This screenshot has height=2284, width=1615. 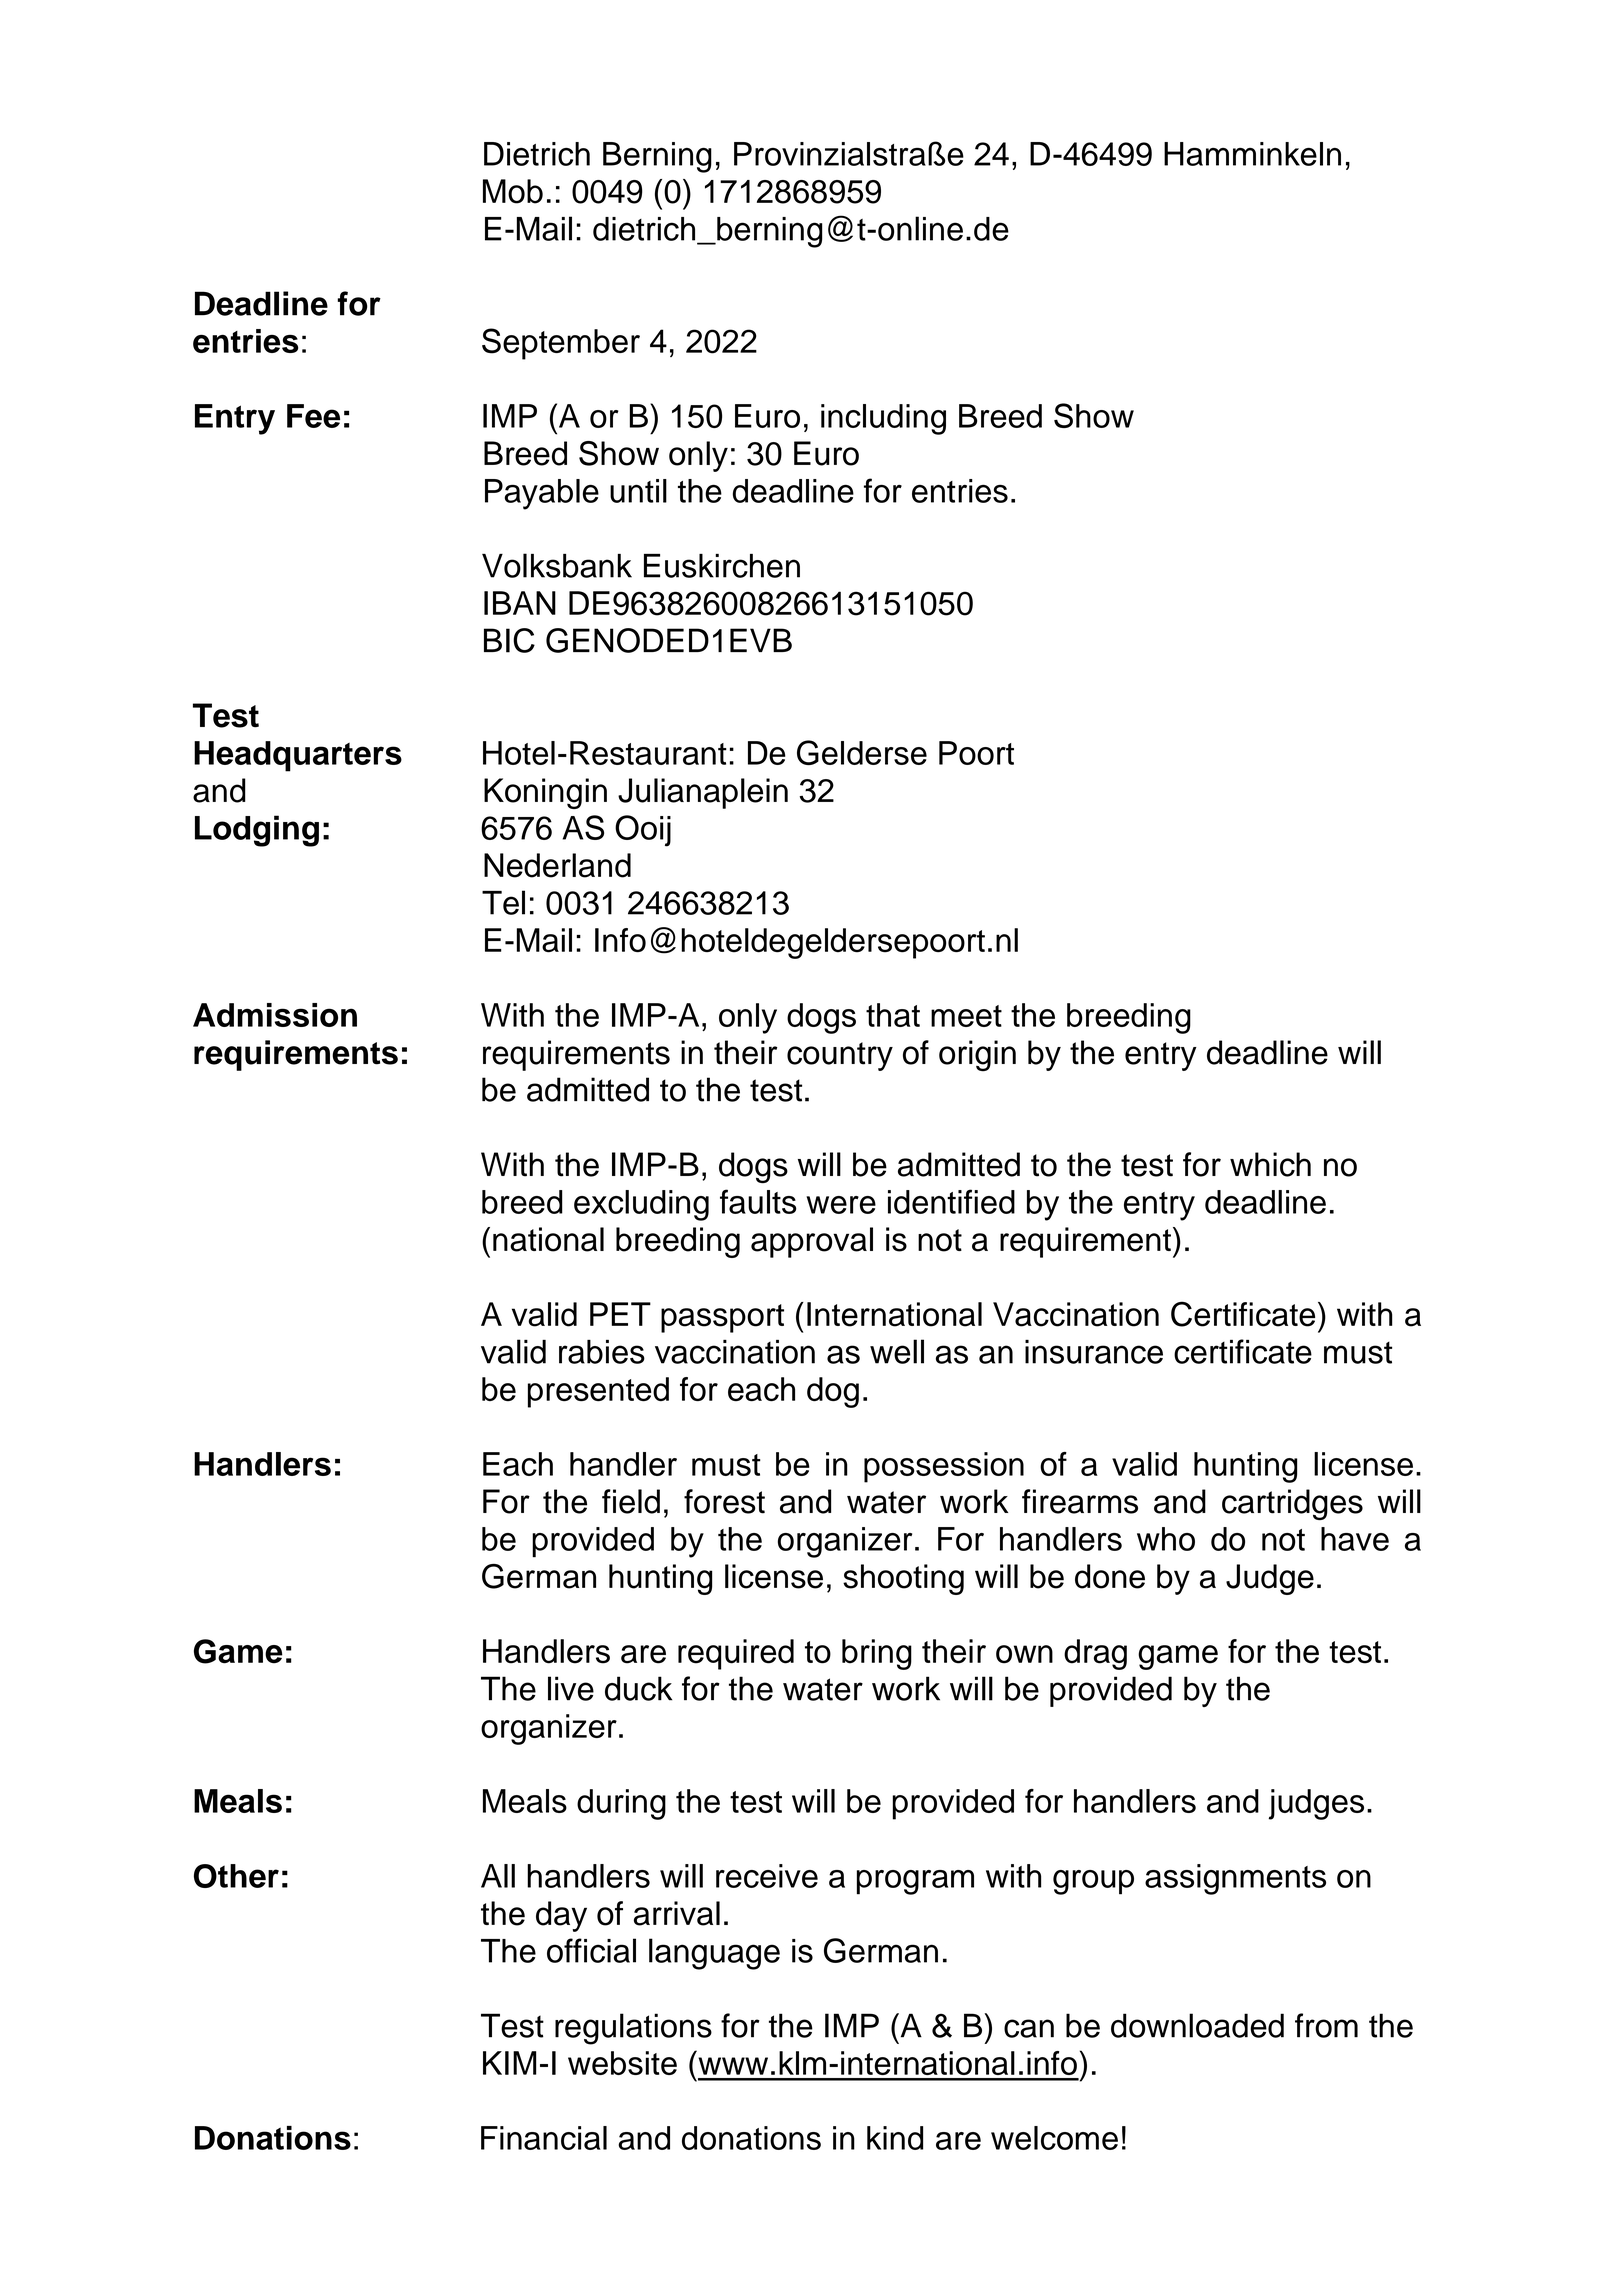 I want to click on including, so click(x=883, y=419).
